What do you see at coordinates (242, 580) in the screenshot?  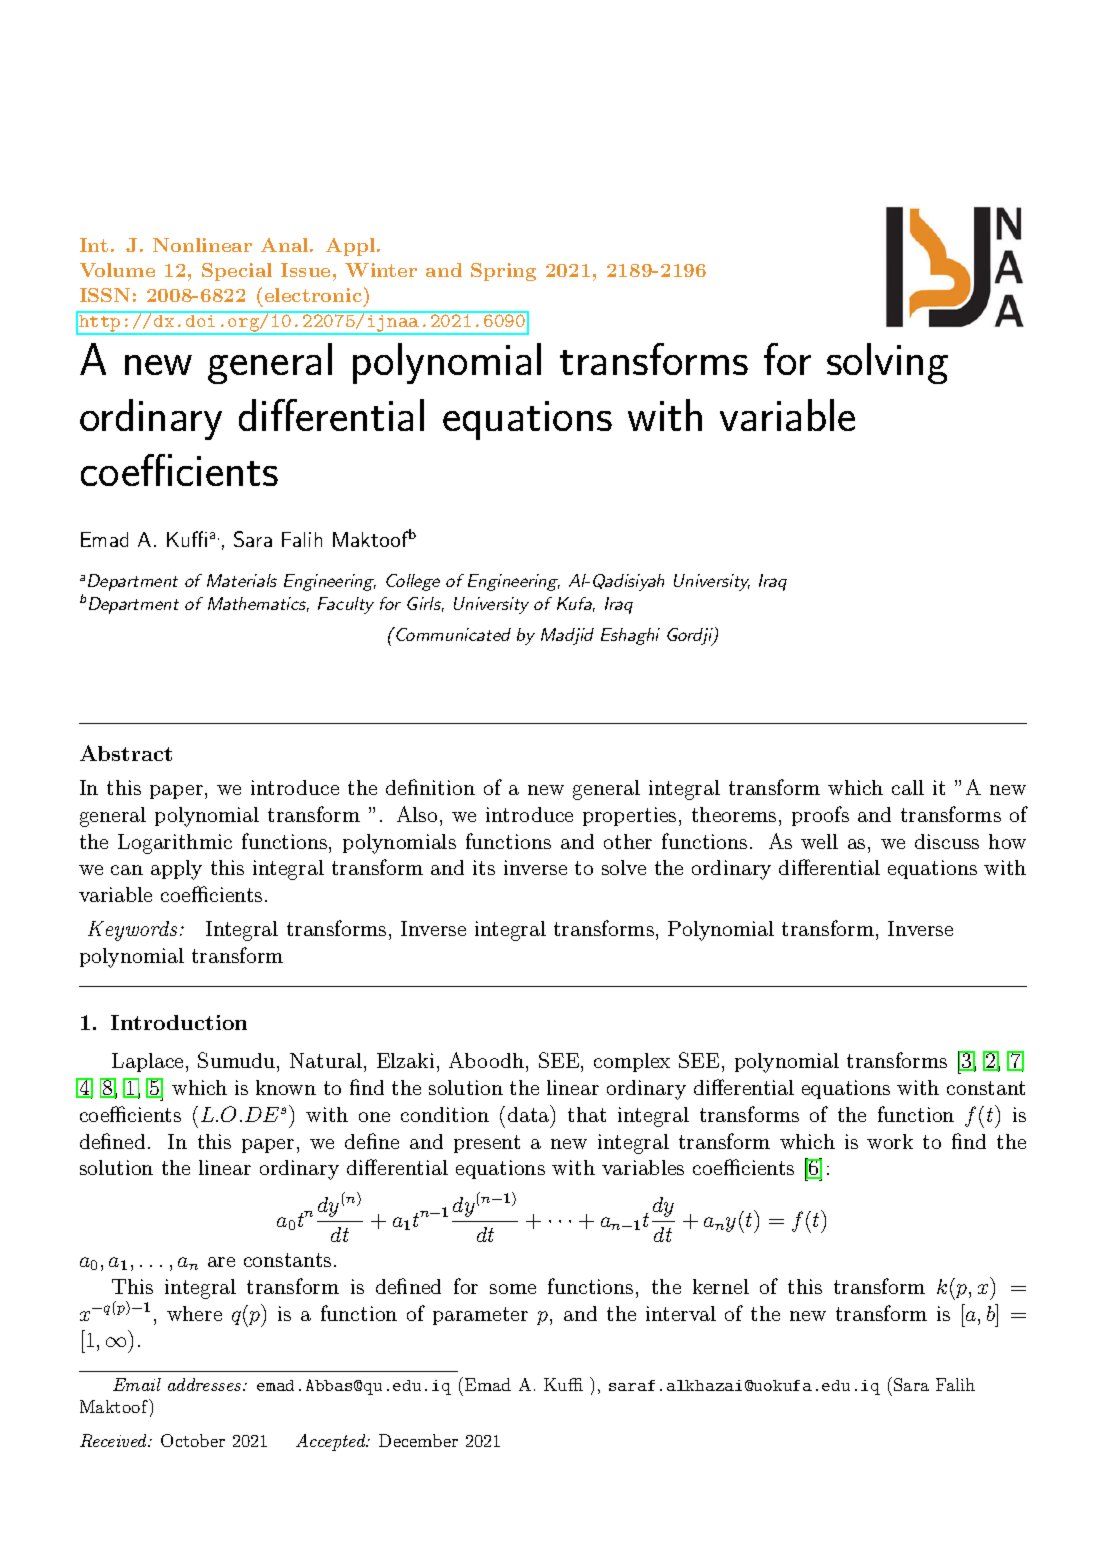 I see `Materials` at bounding box center [242, 580].
